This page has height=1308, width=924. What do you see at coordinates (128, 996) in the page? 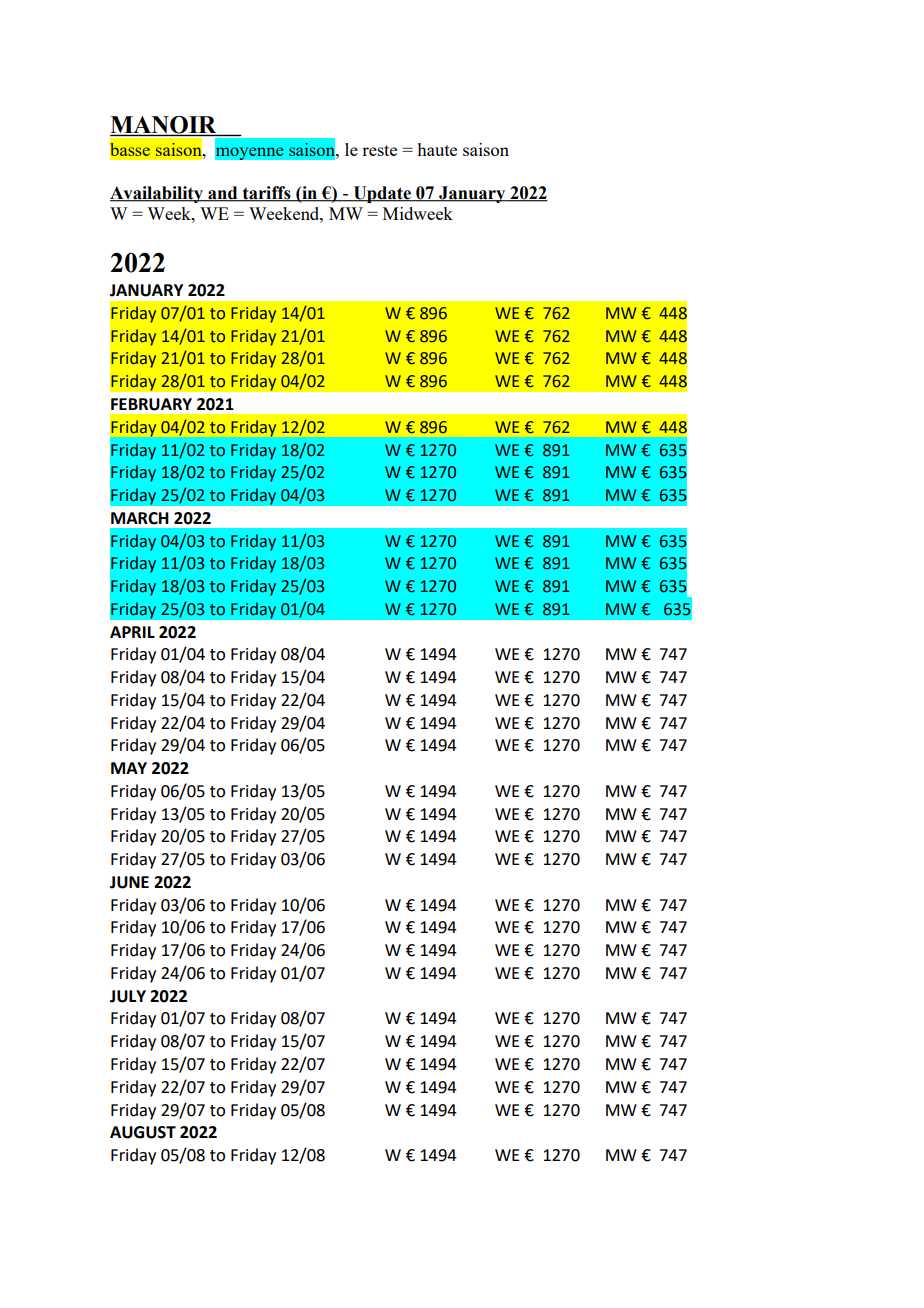
I see `JULY` at bounding box center [128, 996].
